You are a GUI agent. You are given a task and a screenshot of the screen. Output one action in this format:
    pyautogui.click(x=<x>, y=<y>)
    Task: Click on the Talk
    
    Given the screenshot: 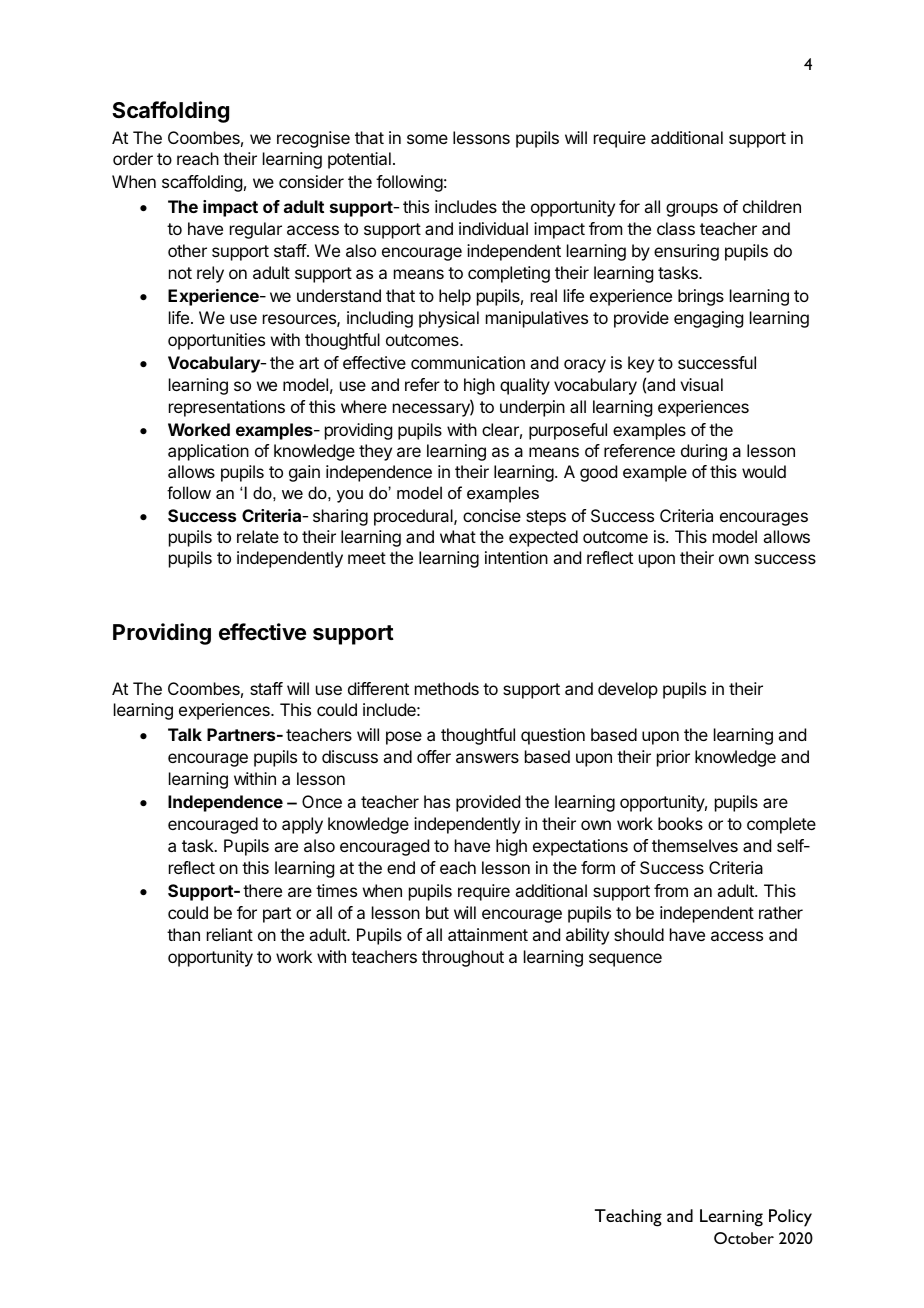 What is the action you would take?
    pyautogui.click(x=185, y=734)
